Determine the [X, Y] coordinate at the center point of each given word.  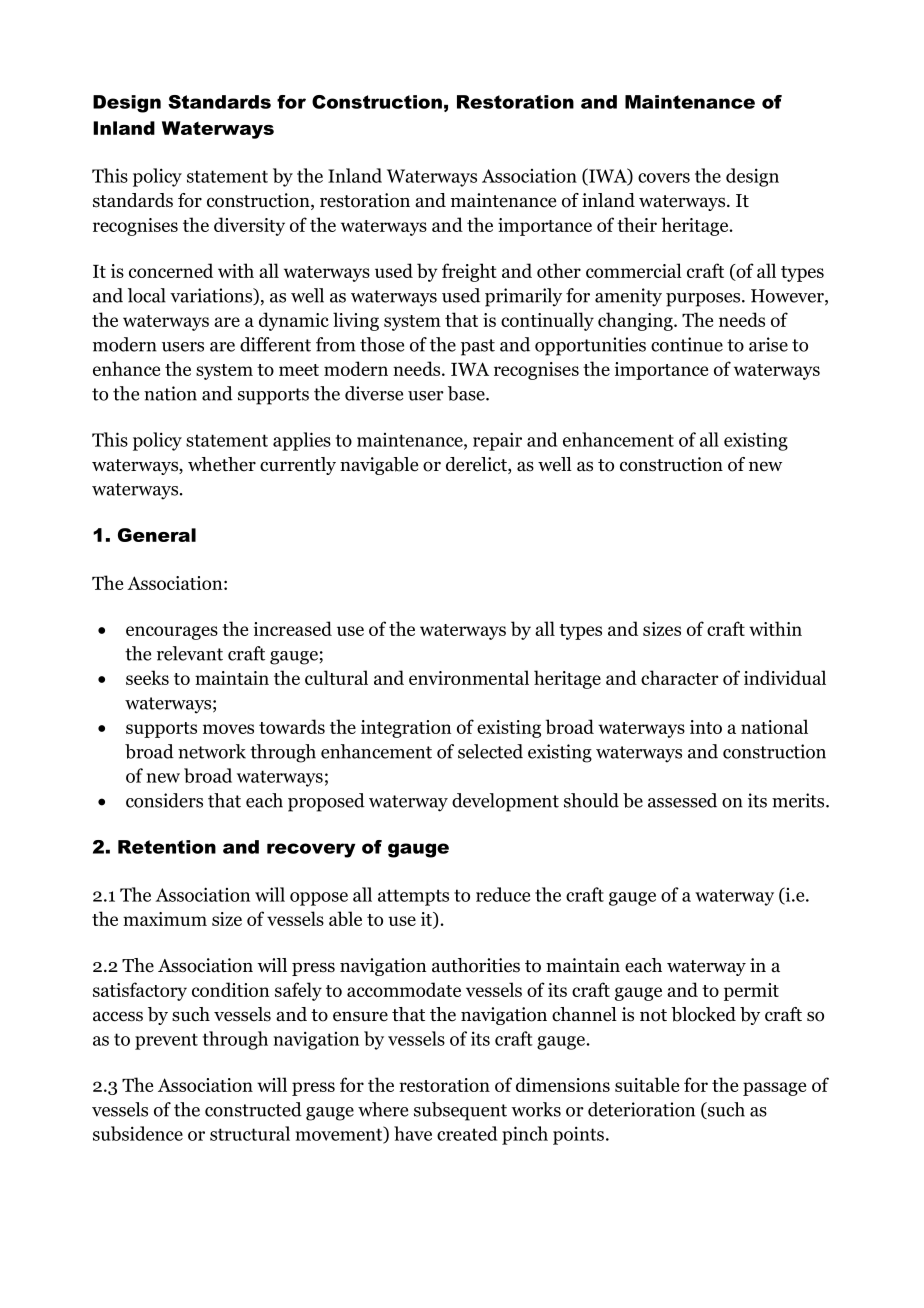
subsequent [460, 1111]
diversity [249, 226]
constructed [253, 1109]
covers [664, 178]
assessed [682, 800]
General [157, 535]
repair [497, 441]
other [559, 270]
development [505, 802]
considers [164, 800]
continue [687, 344]
